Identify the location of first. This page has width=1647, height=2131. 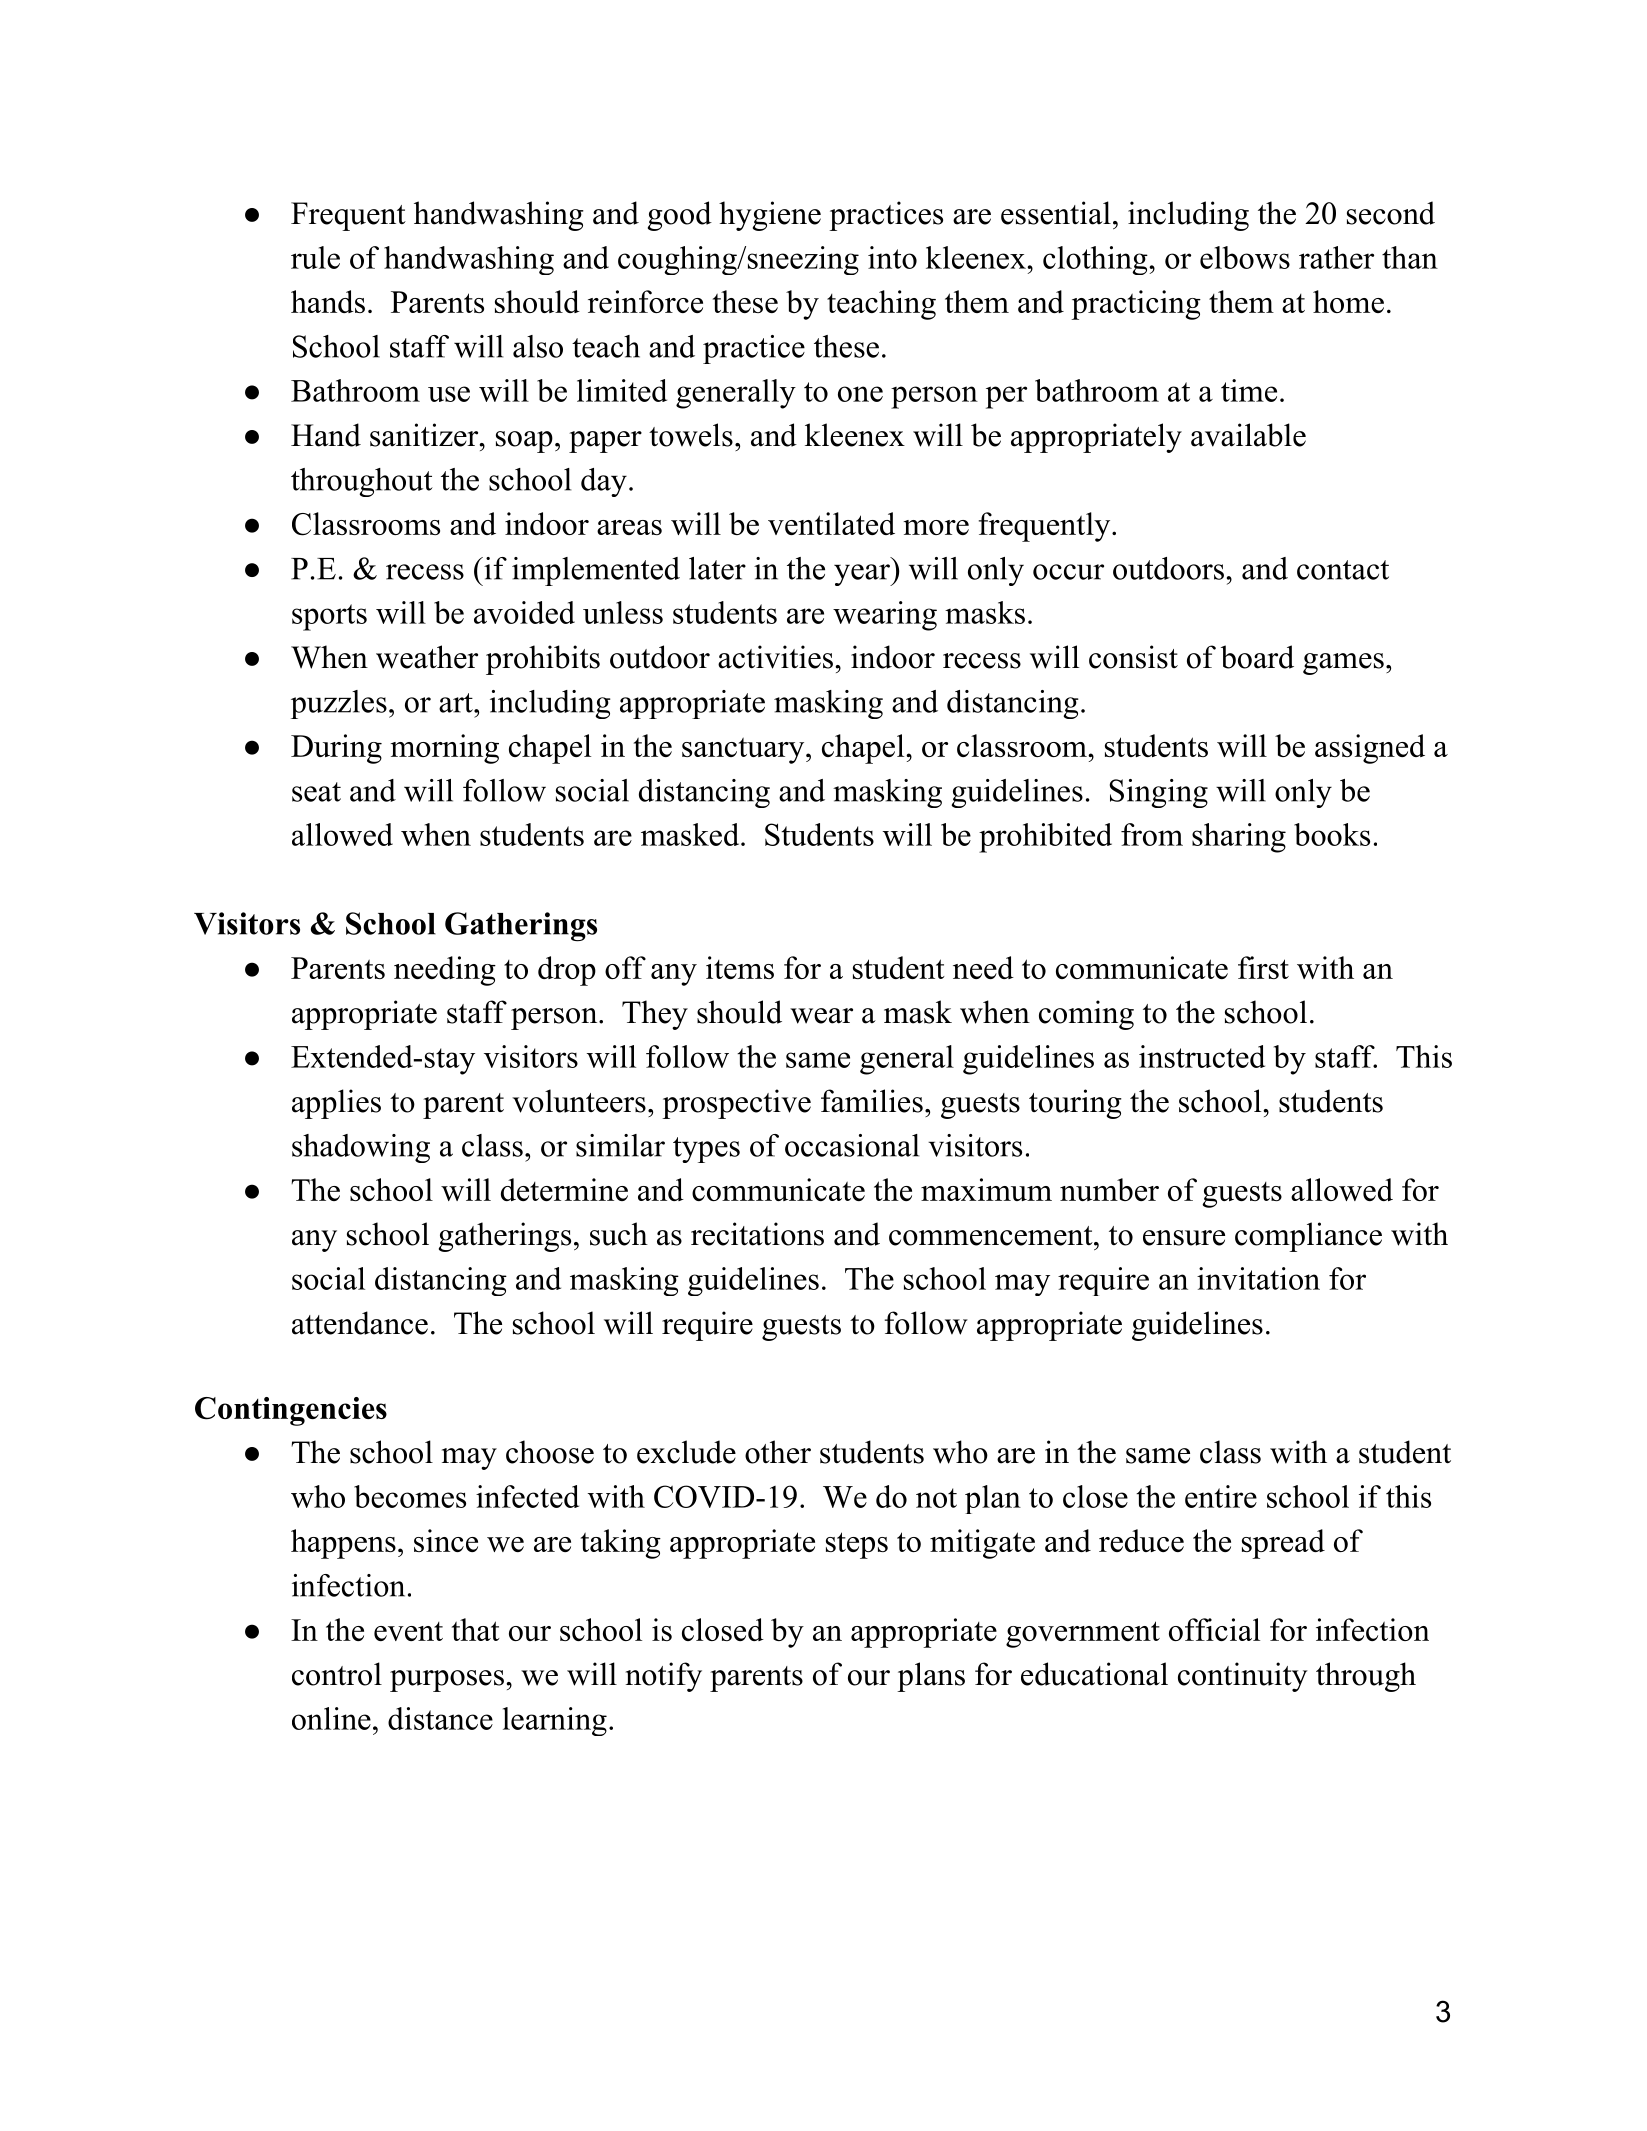
(1263, 967).
